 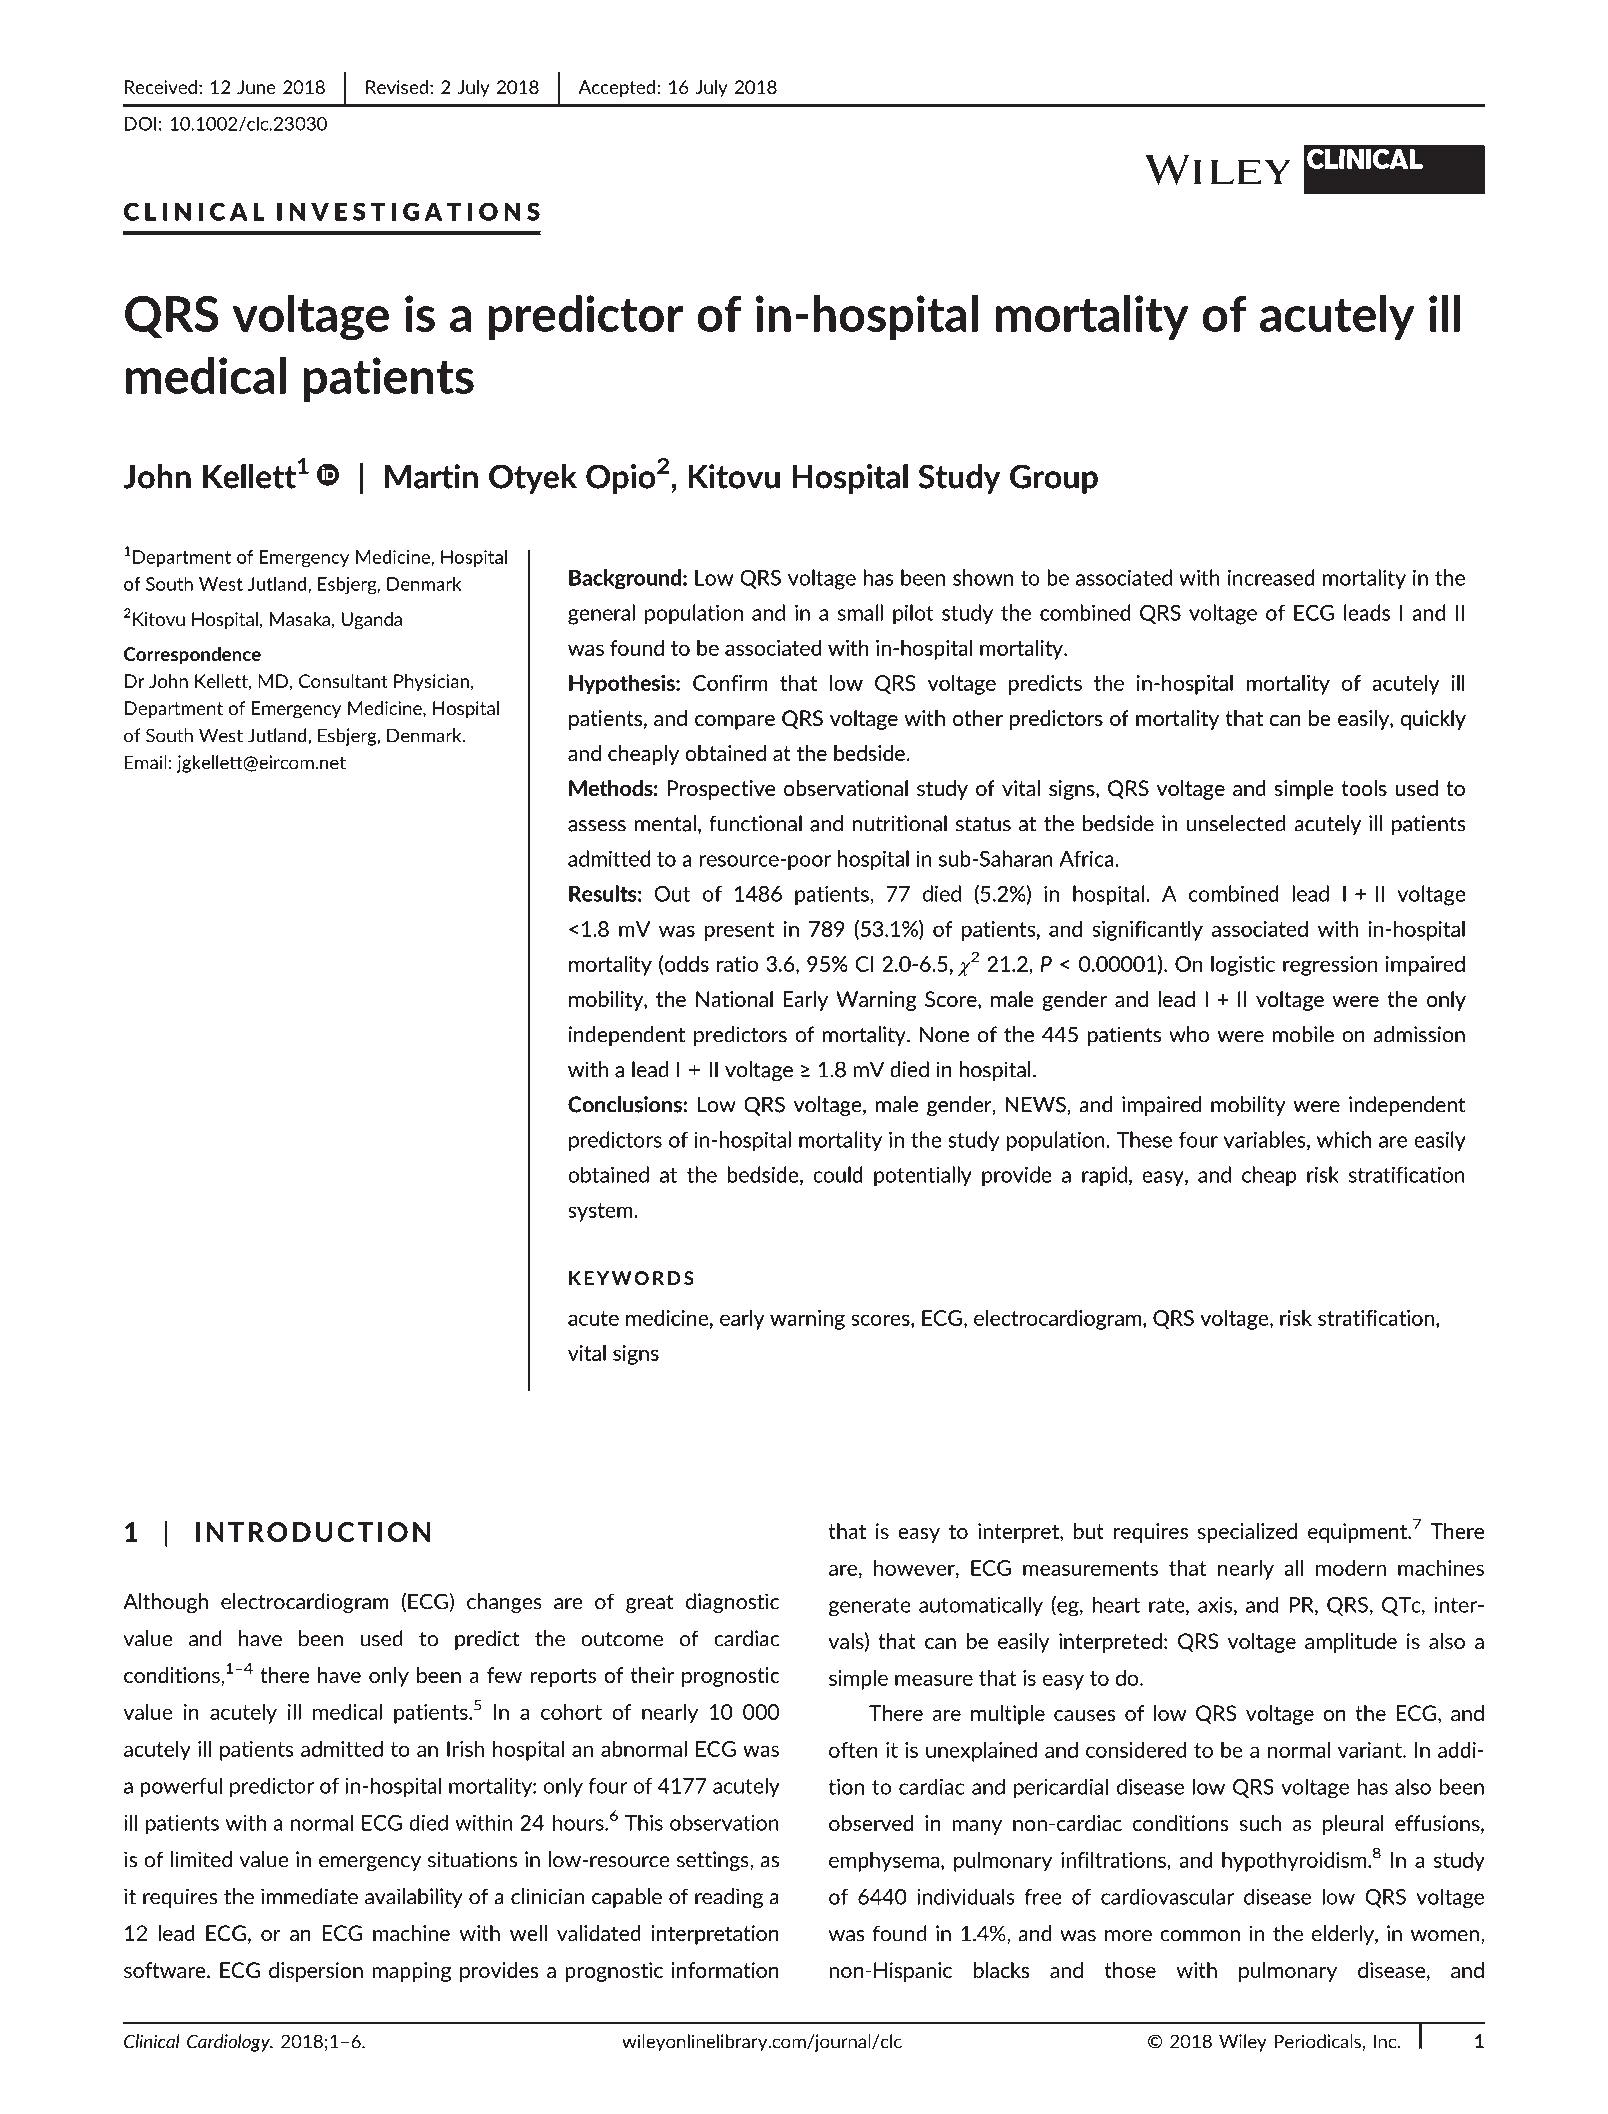 I want to click on dispersion, so click(x=316, y=1972).
